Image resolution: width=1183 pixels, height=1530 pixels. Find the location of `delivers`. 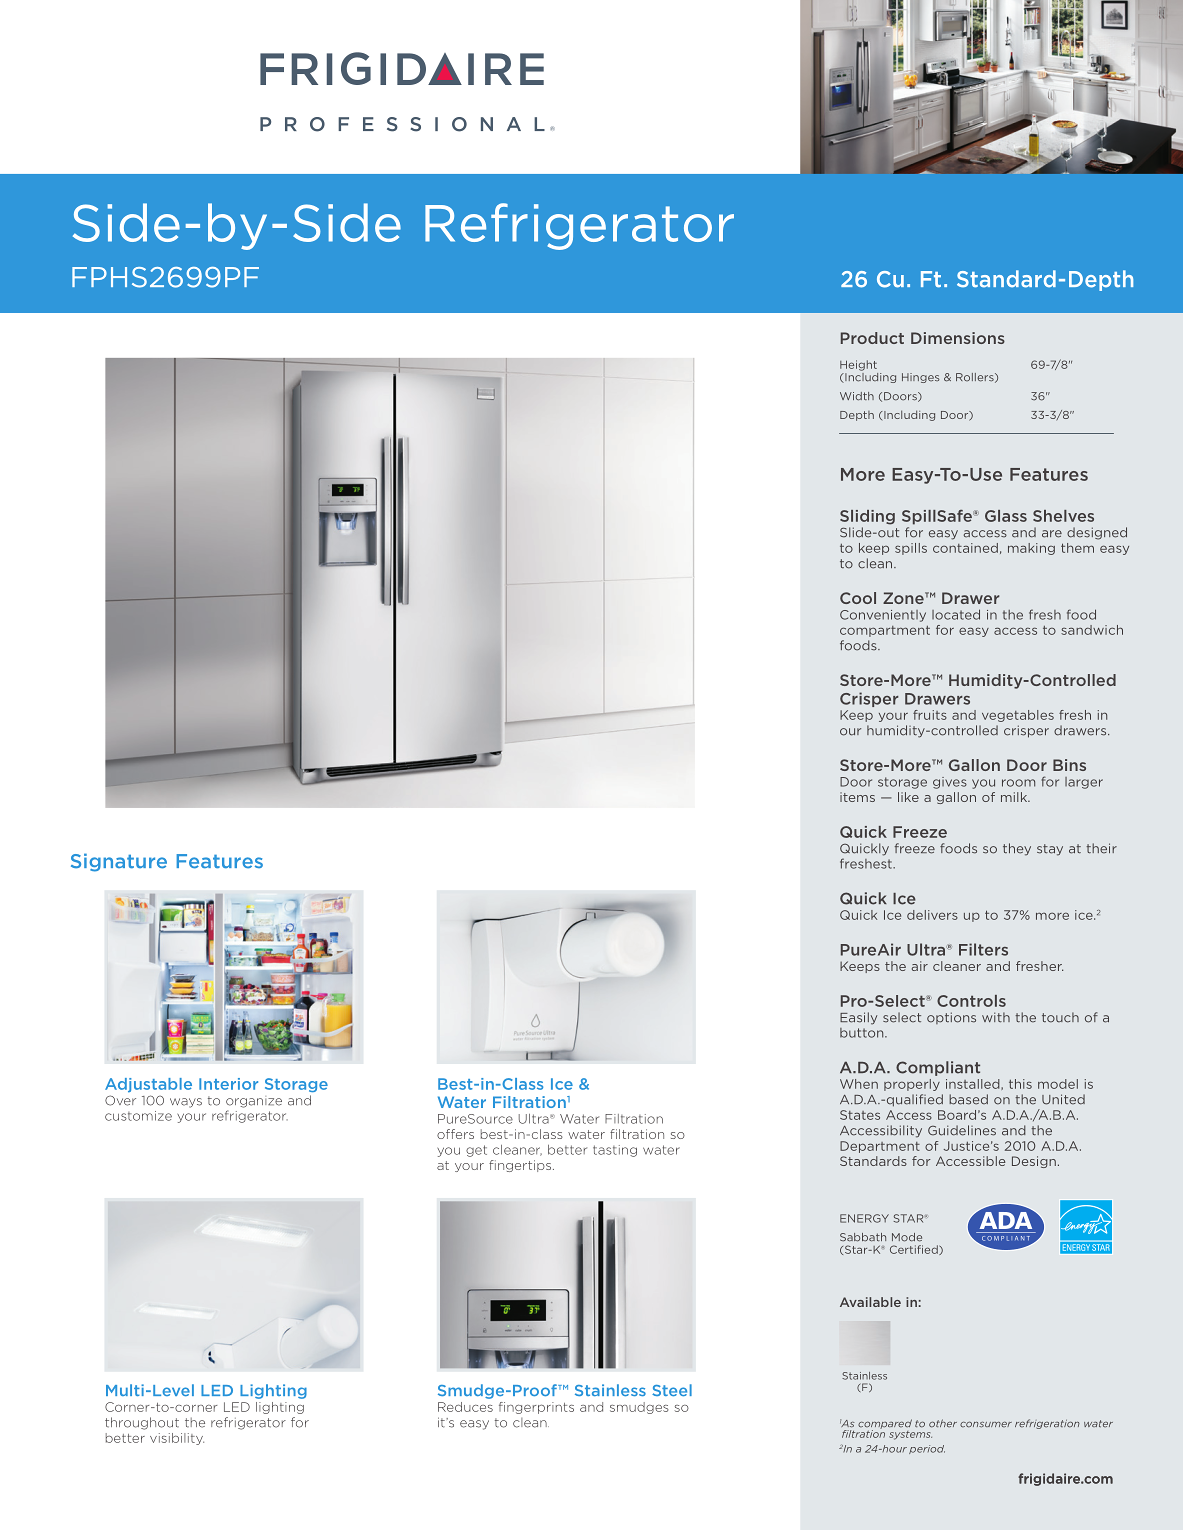

delivers is located at coordinates (932, 915).
